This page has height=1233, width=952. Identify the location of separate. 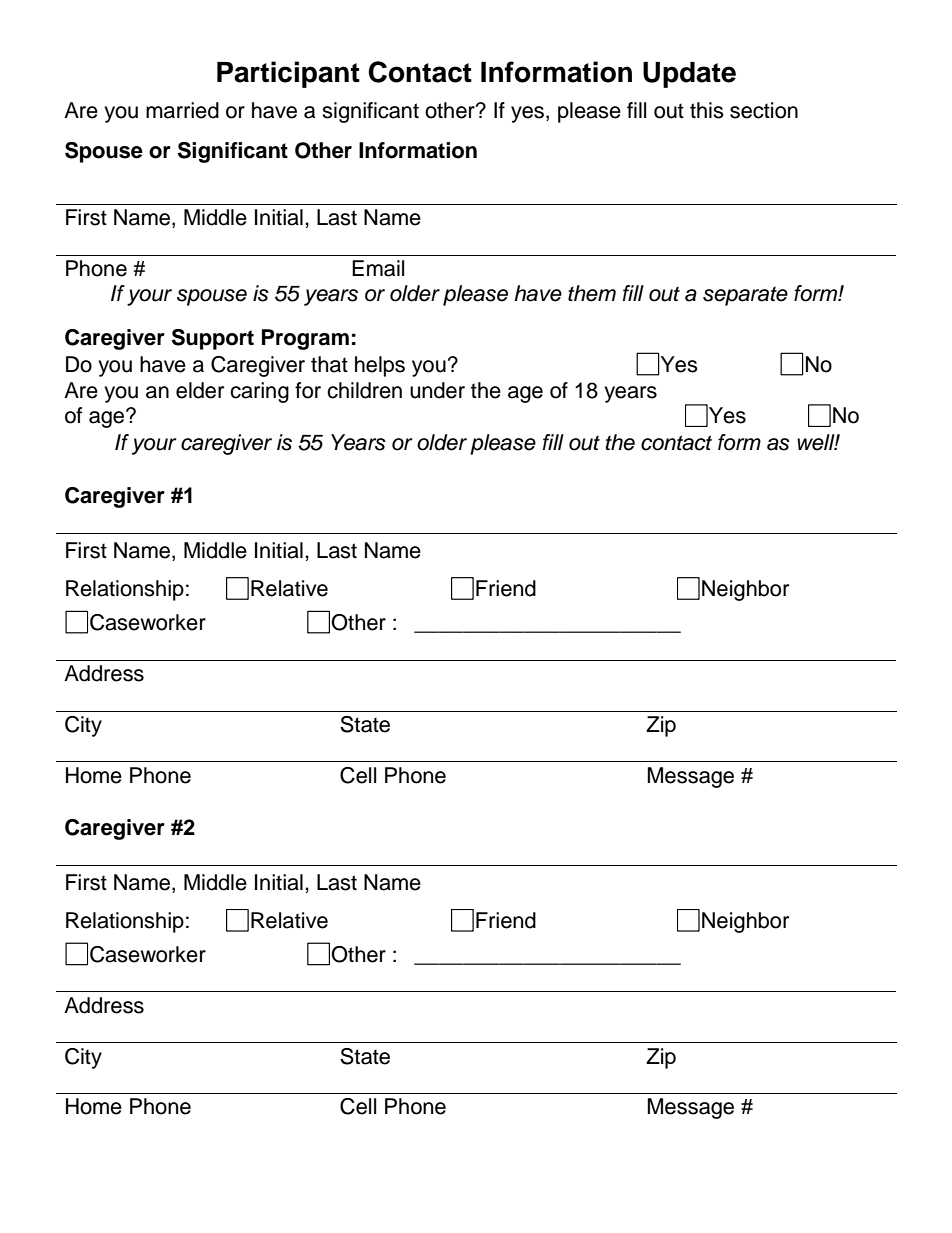
(745, 296).
